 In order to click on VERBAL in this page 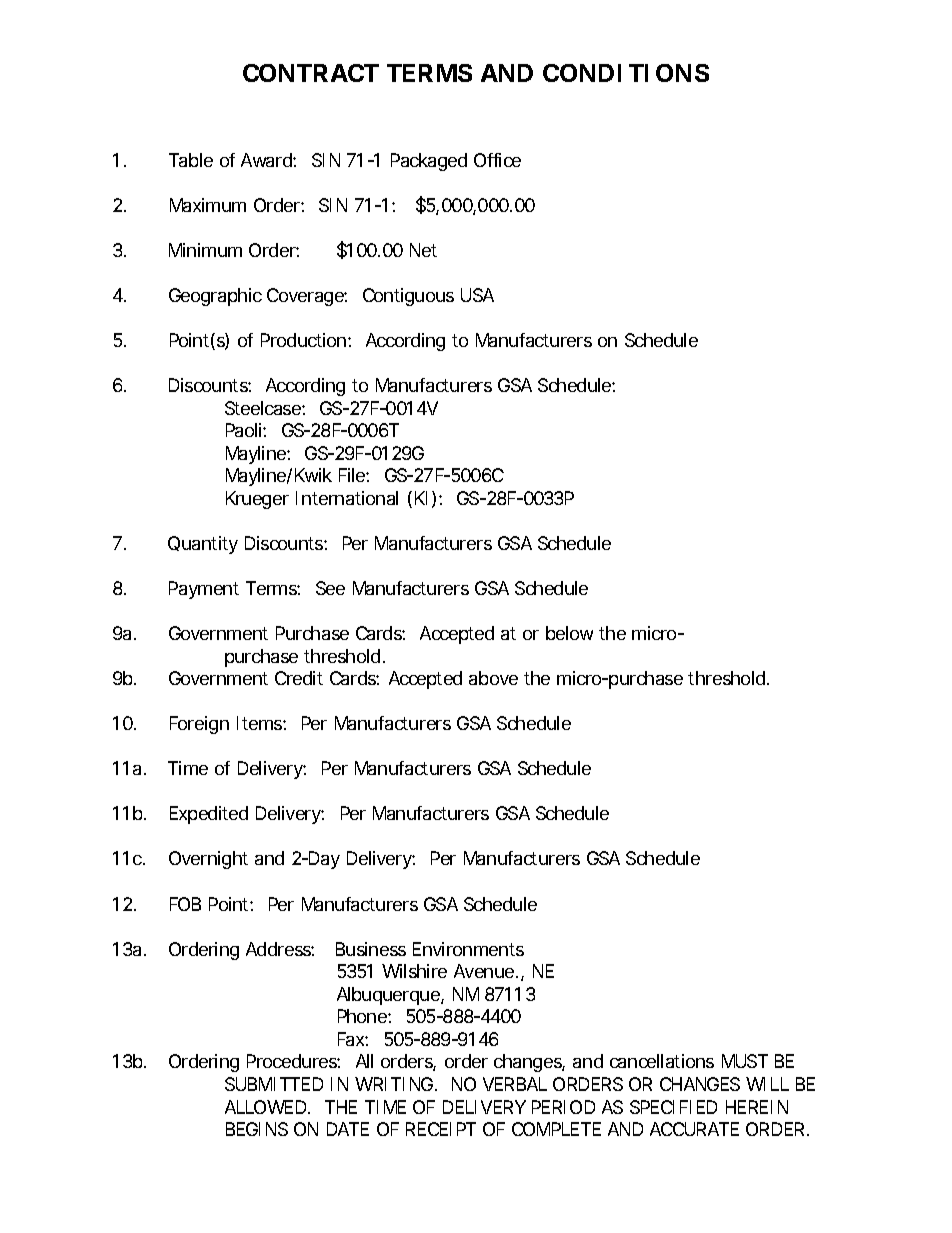, I will do `click(515, 1084)`.
